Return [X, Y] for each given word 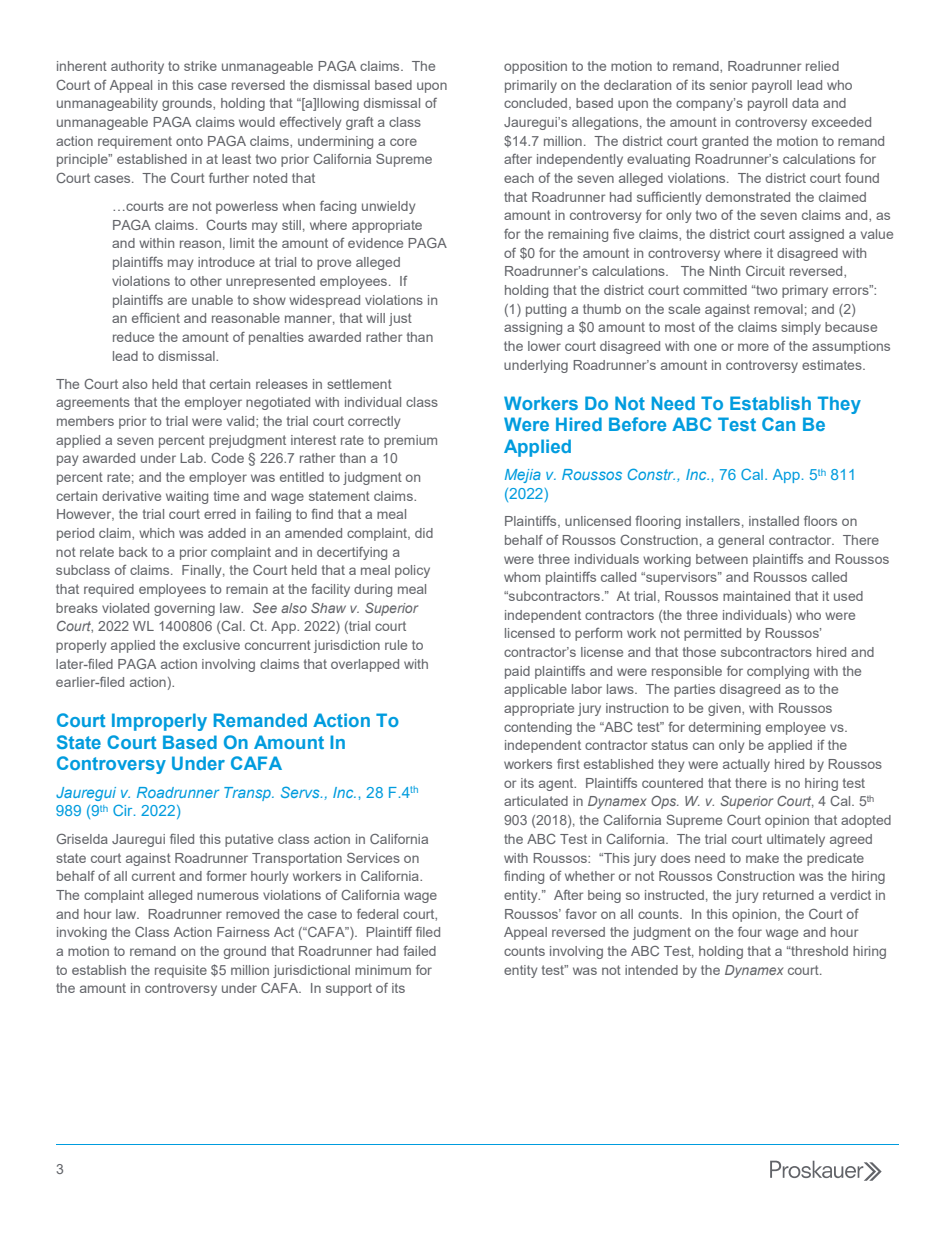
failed [419, 951]
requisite [181, 971]
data [805, 103]
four [750, 932]
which [156, 533]
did [424, 533]
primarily [531, 86]
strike [200, 66]
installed [774, 521]
